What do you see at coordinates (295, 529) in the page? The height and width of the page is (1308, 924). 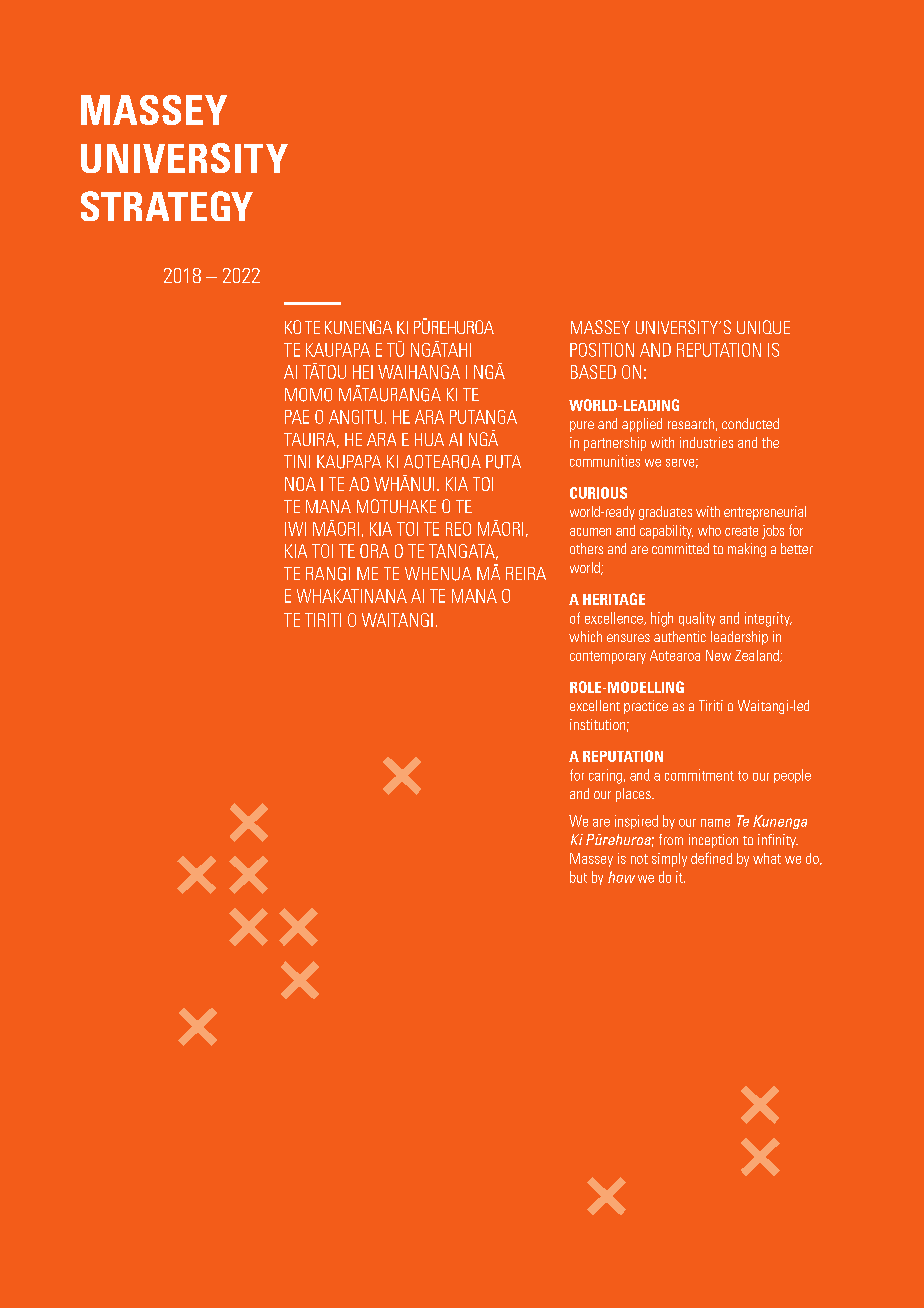 I see `IWI` at bounding box center [295, 529].
